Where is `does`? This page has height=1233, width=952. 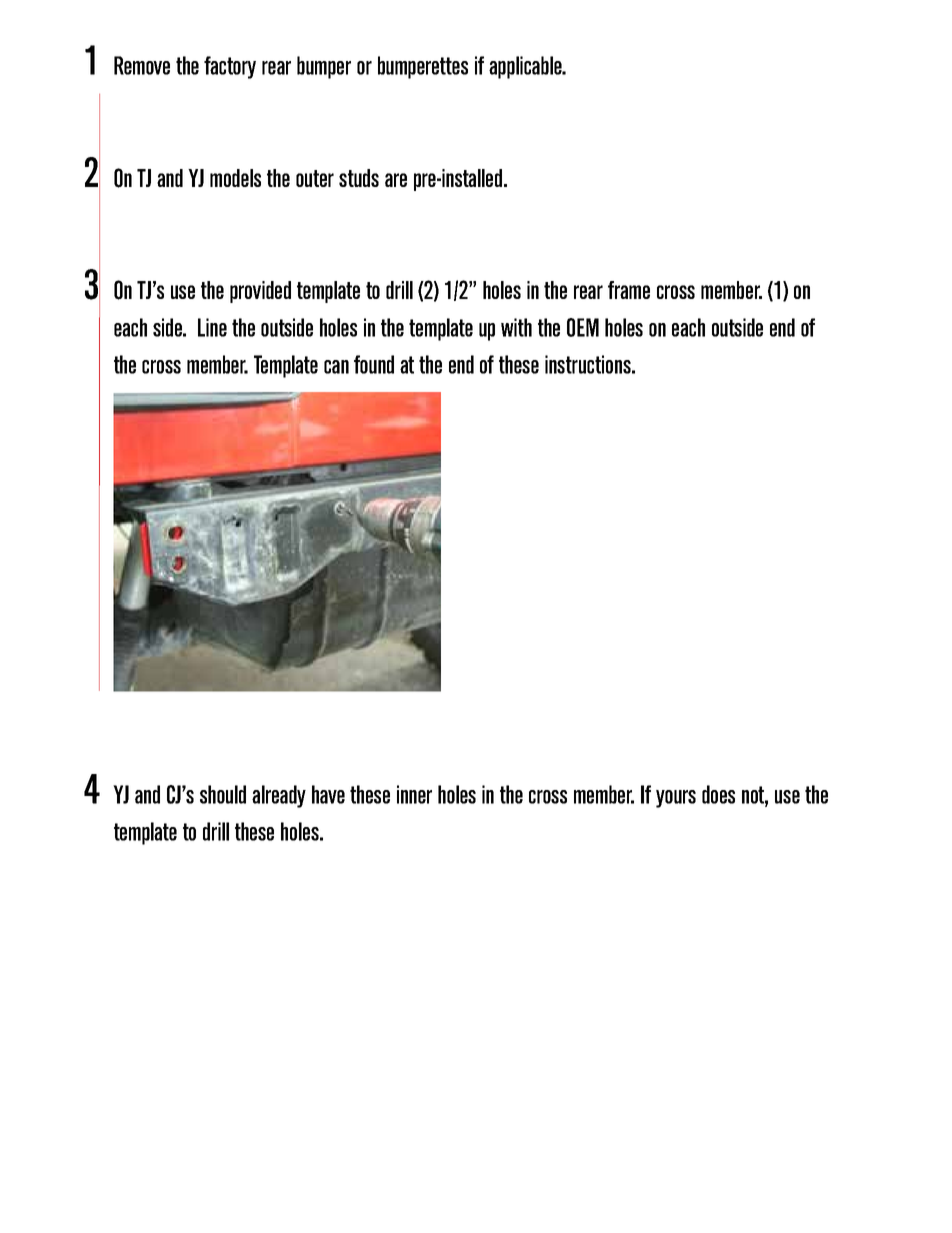
does is located at coordinates (718, 794).
